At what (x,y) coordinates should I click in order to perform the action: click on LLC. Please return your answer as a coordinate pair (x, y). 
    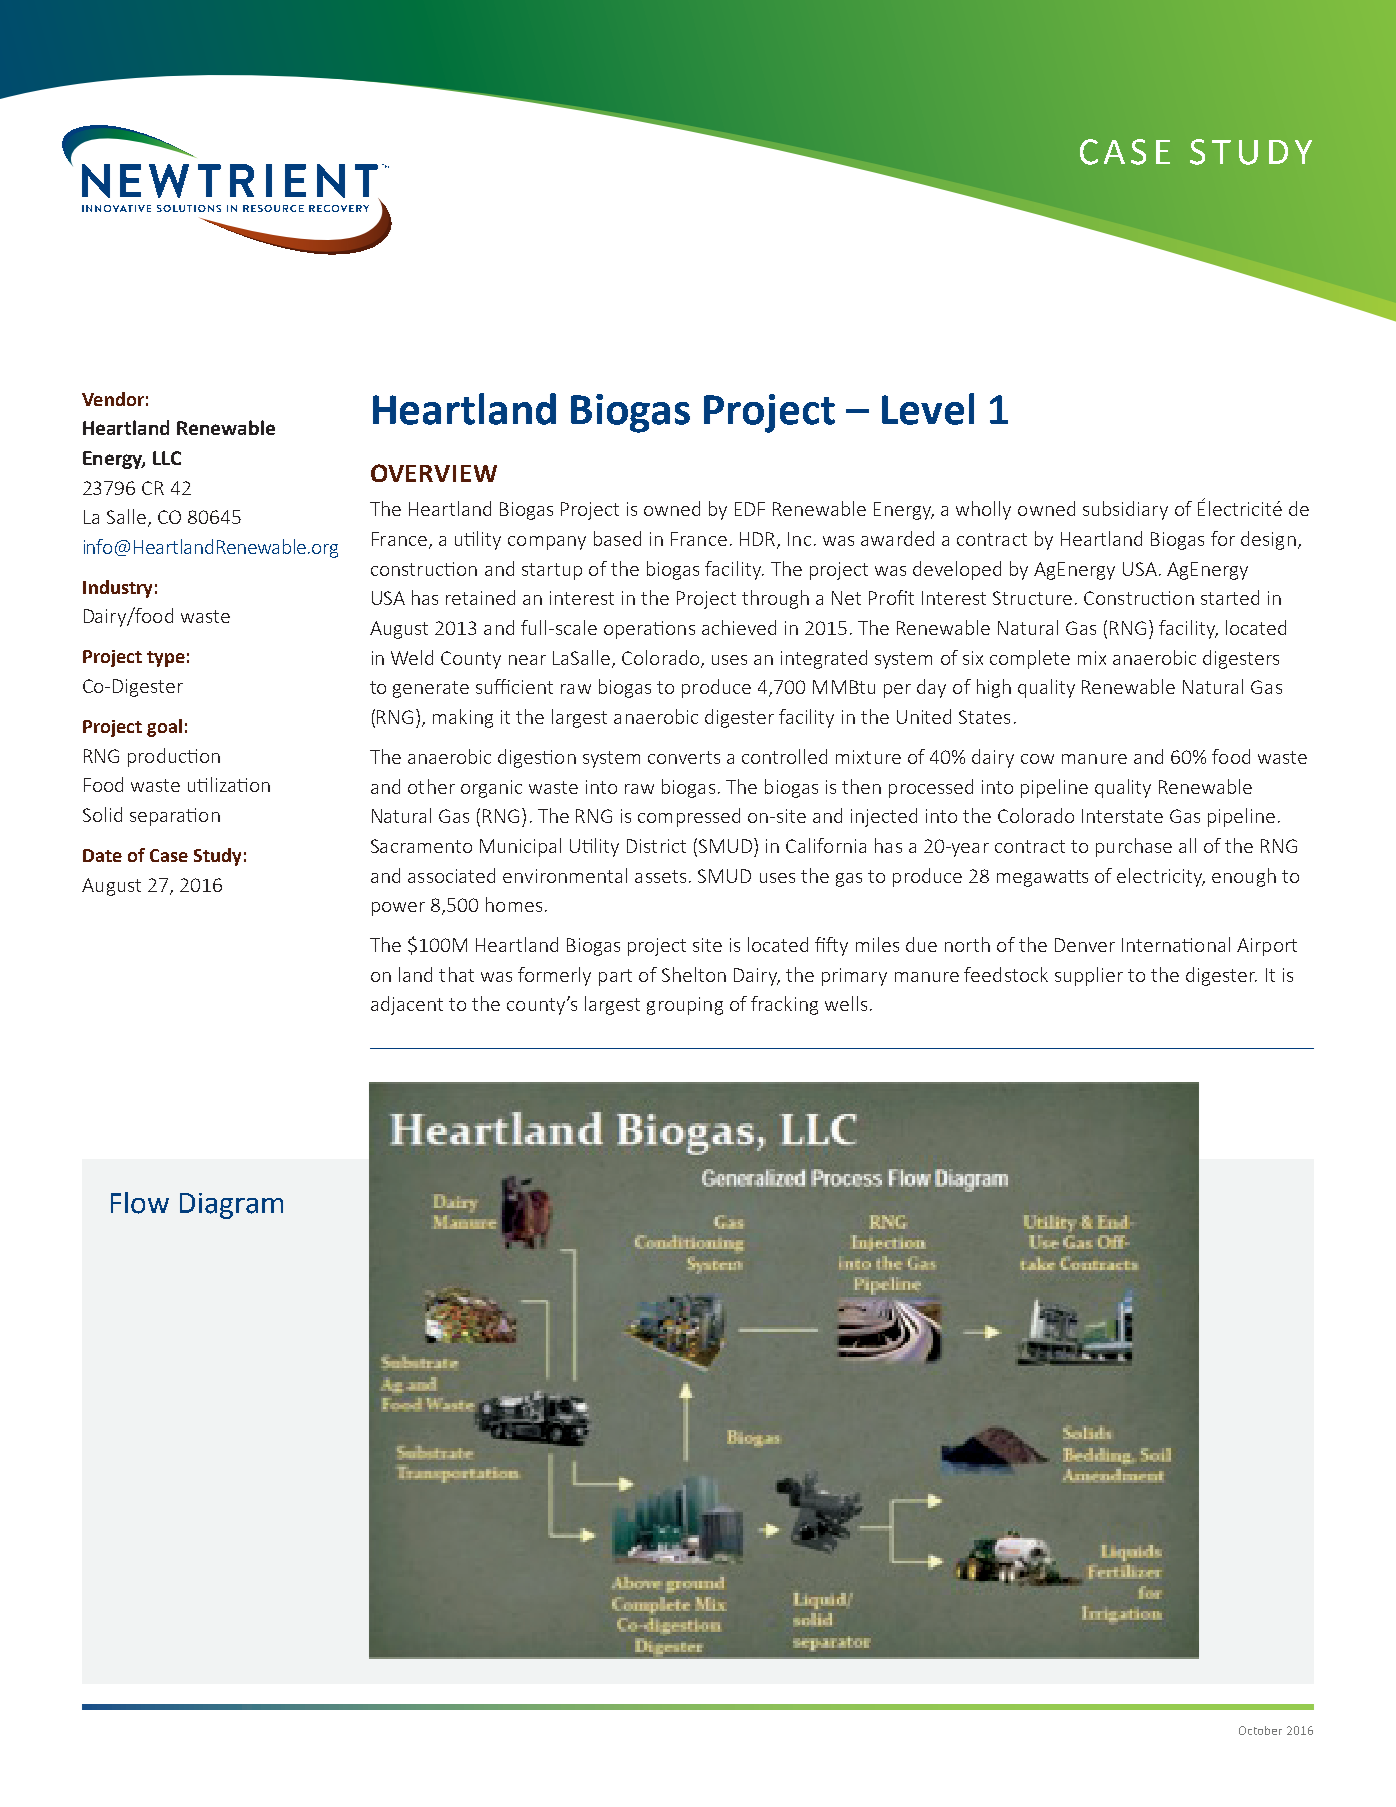
    Looking at the image, I should click on (167, 458).
